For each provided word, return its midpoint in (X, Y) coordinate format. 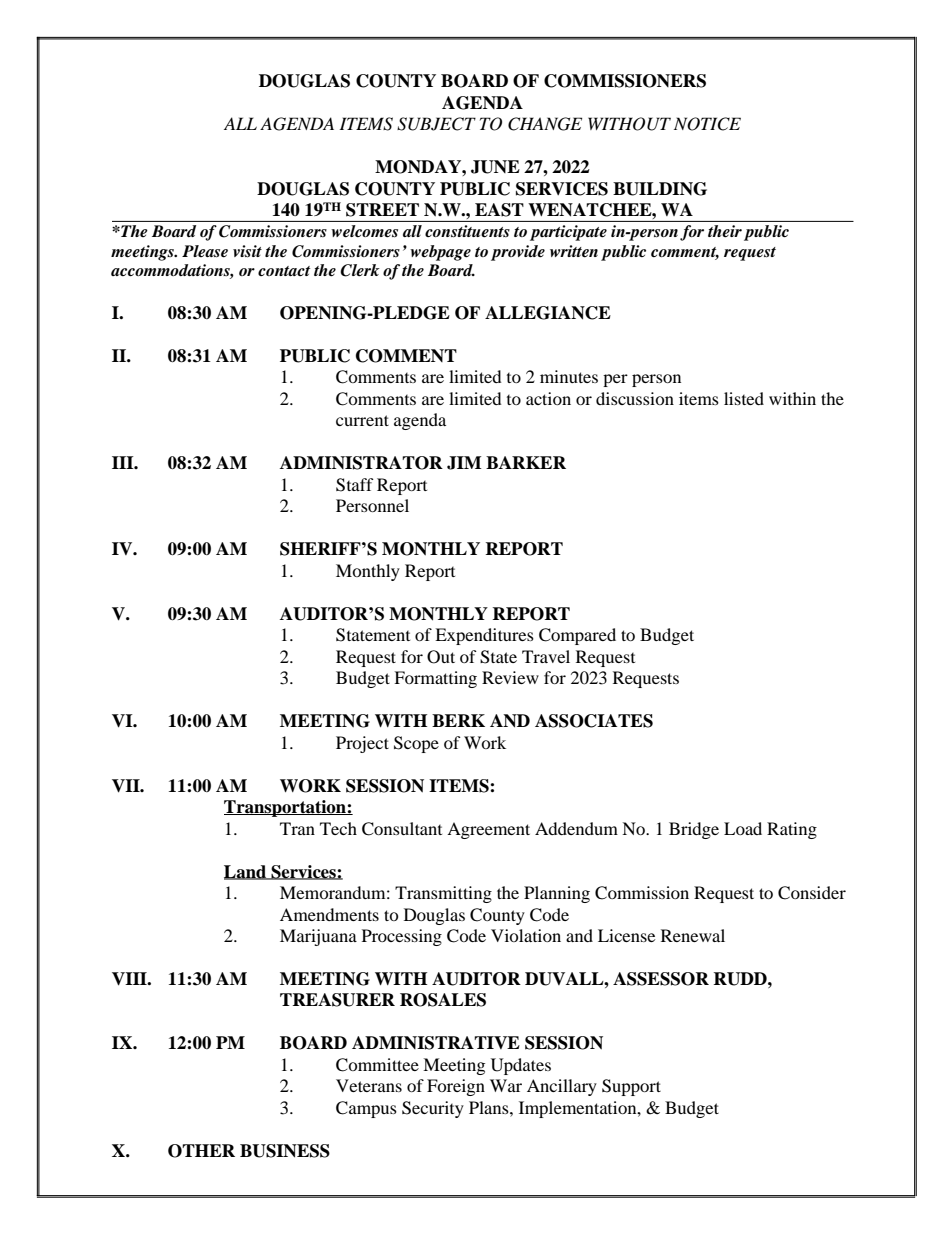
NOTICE (707, 124)
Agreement (488, 830)
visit (247, 251)
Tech (338, 828)
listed (744, 398)
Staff (355, 485)
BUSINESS (285, 1151)
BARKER (526, 462)
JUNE (495, 167)
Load (743, 828)
